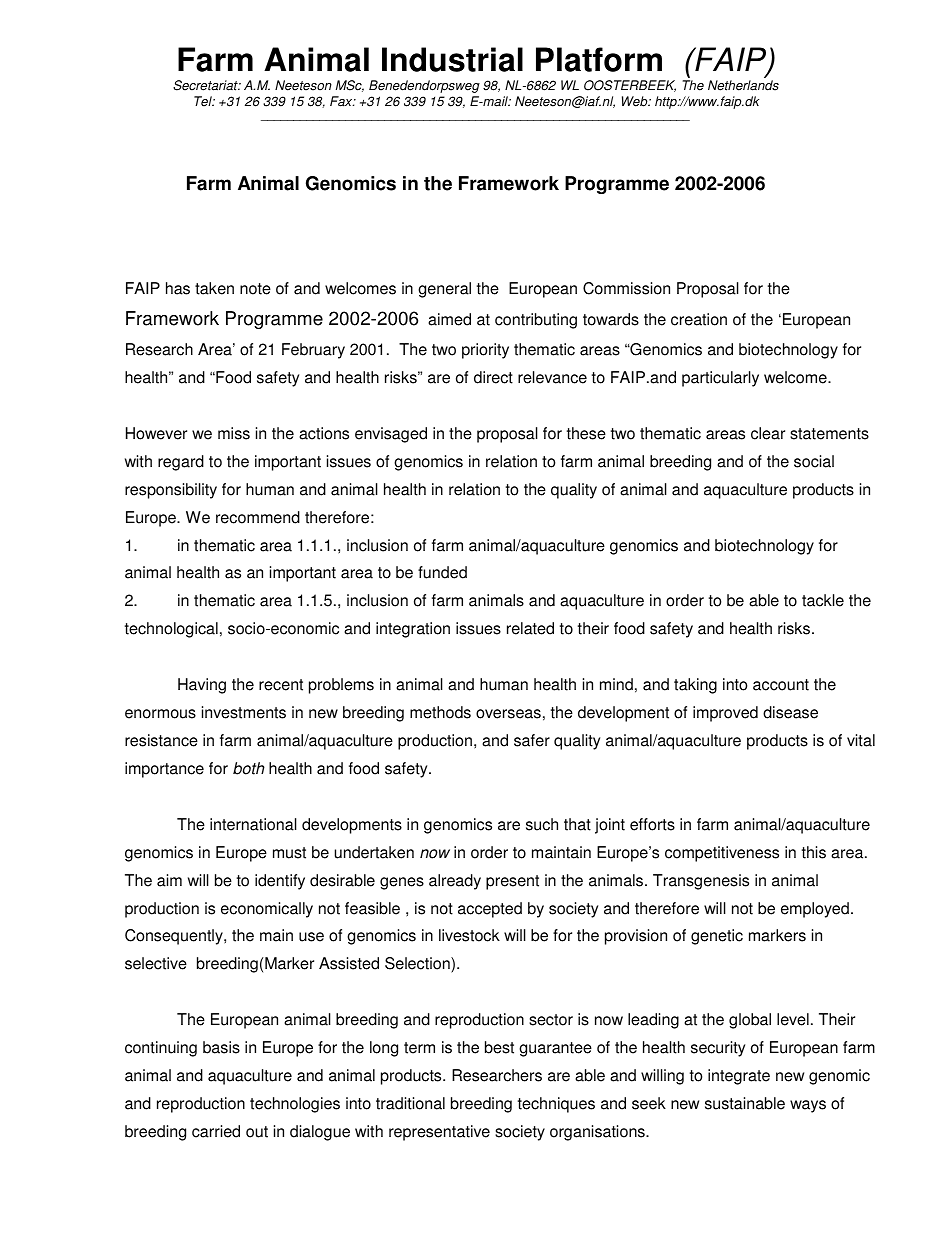 This image has height=1233, width=952. I want to click on Fax, so click(342, 101).
